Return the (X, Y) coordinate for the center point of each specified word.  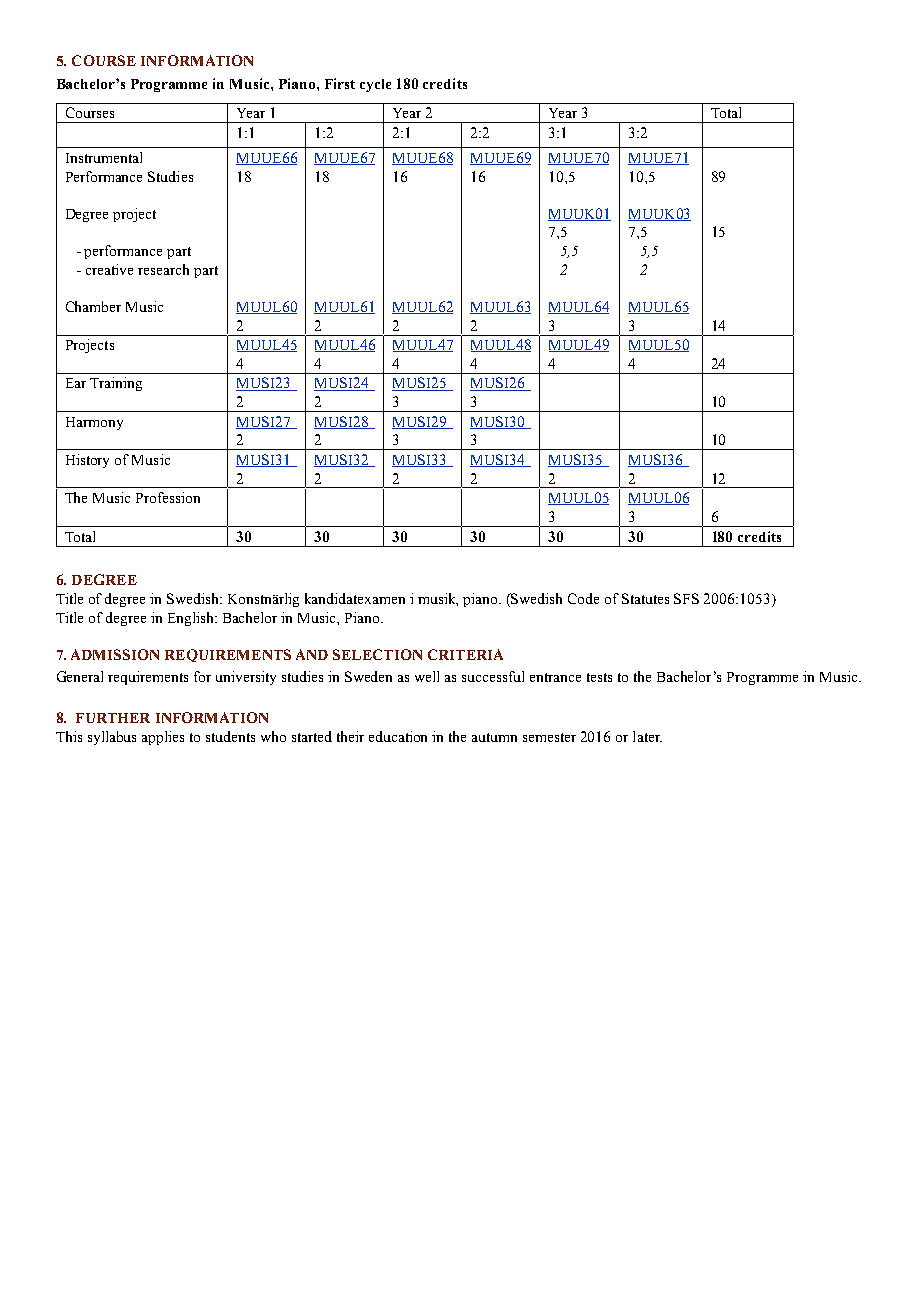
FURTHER (113, 718)
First (340, 83)
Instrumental (104, 157)
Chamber (93, 306)
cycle (375, 85)
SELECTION (377, 654)
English (192, 619)
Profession (168, 497)
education (398, 736)
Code (583, 598)
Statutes (645, 598)
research (163, 269)
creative (109, 269)
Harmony (94, 423)
